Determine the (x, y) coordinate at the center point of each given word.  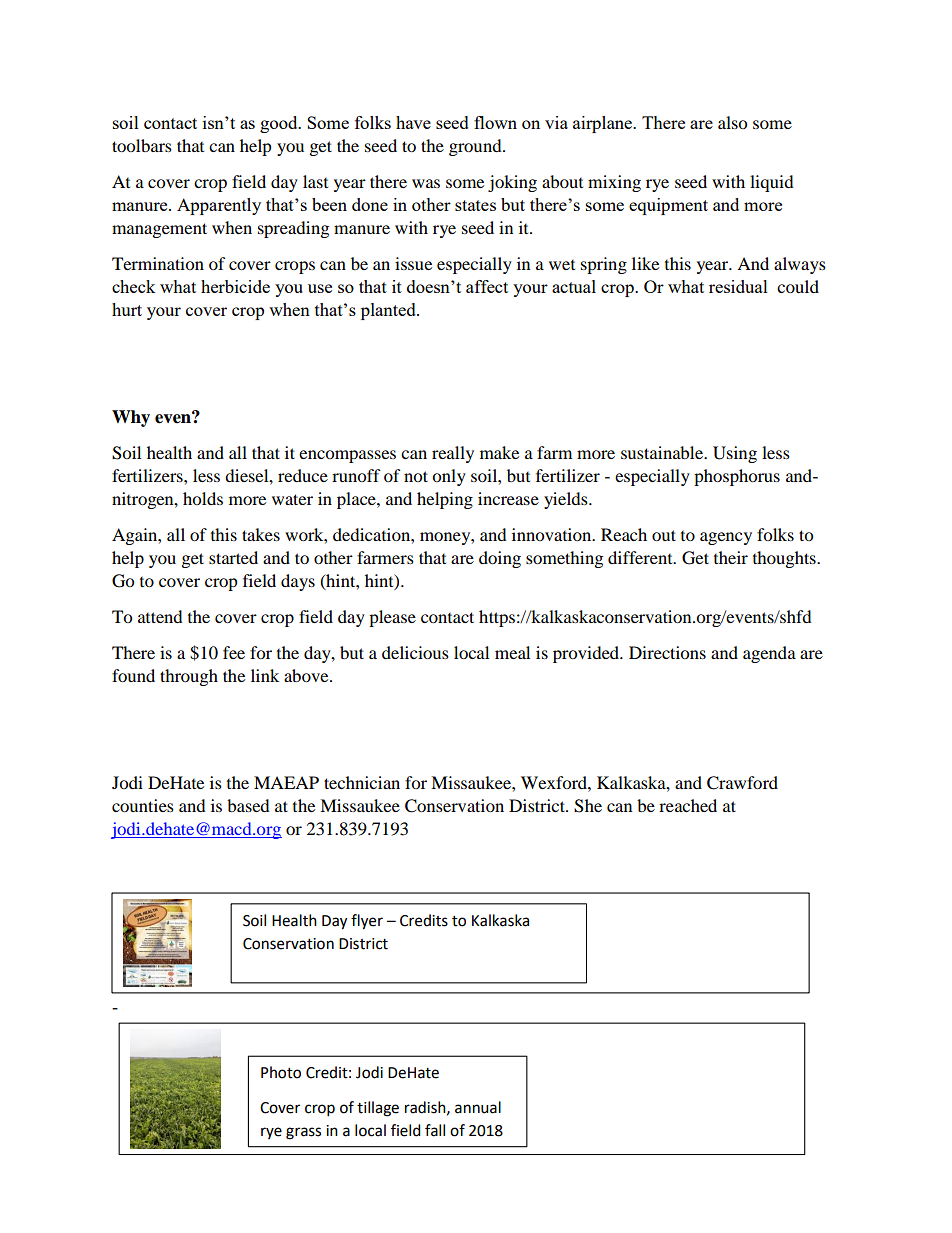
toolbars (142, 145)
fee (234, 652)
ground (476, 147)
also (732, 122)
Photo (281, 1072)
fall (435, 1130)
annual (478, 1107)
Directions (667, 652)
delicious (415, 652)
